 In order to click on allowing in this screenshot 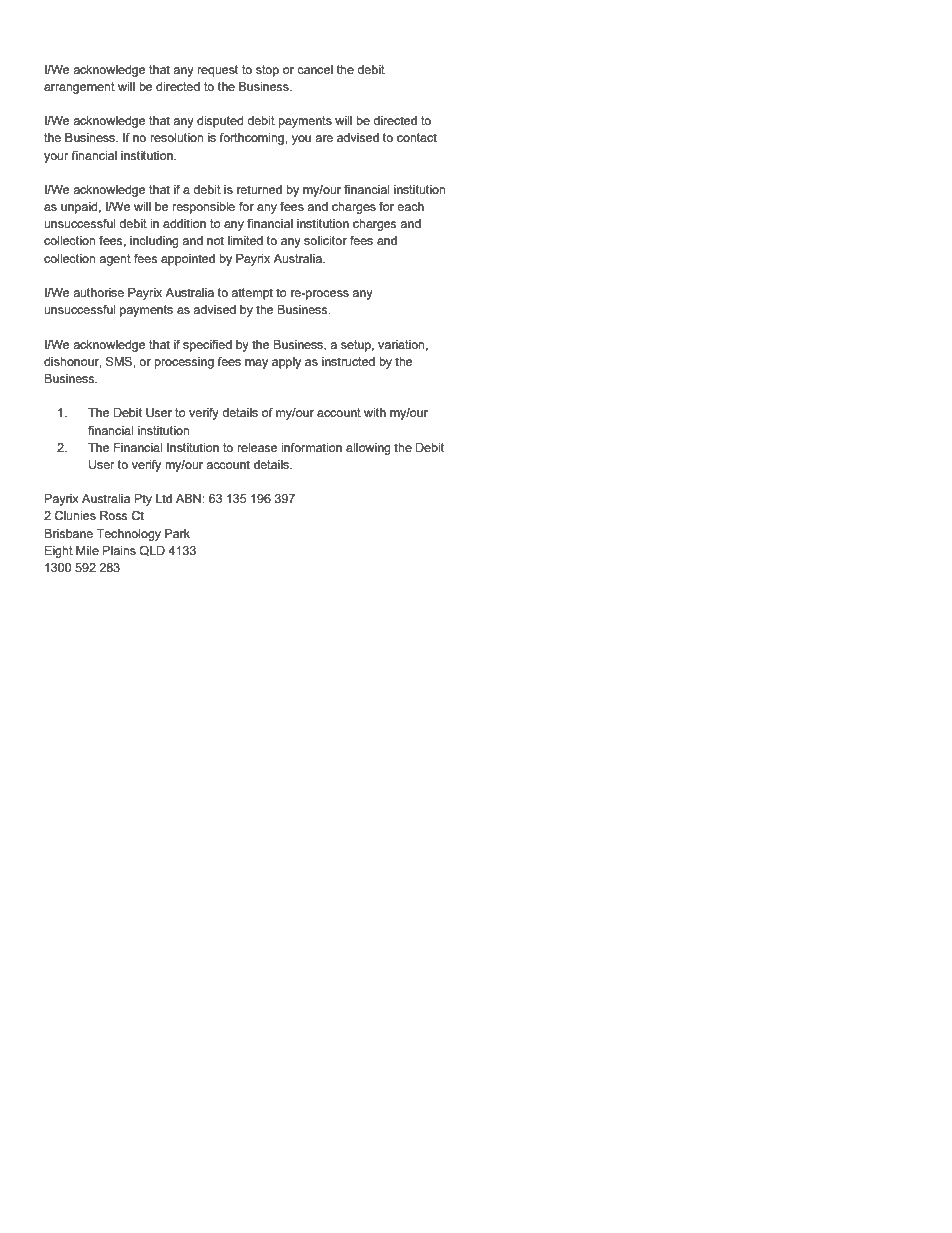, I will do `click(368, 449)`.
